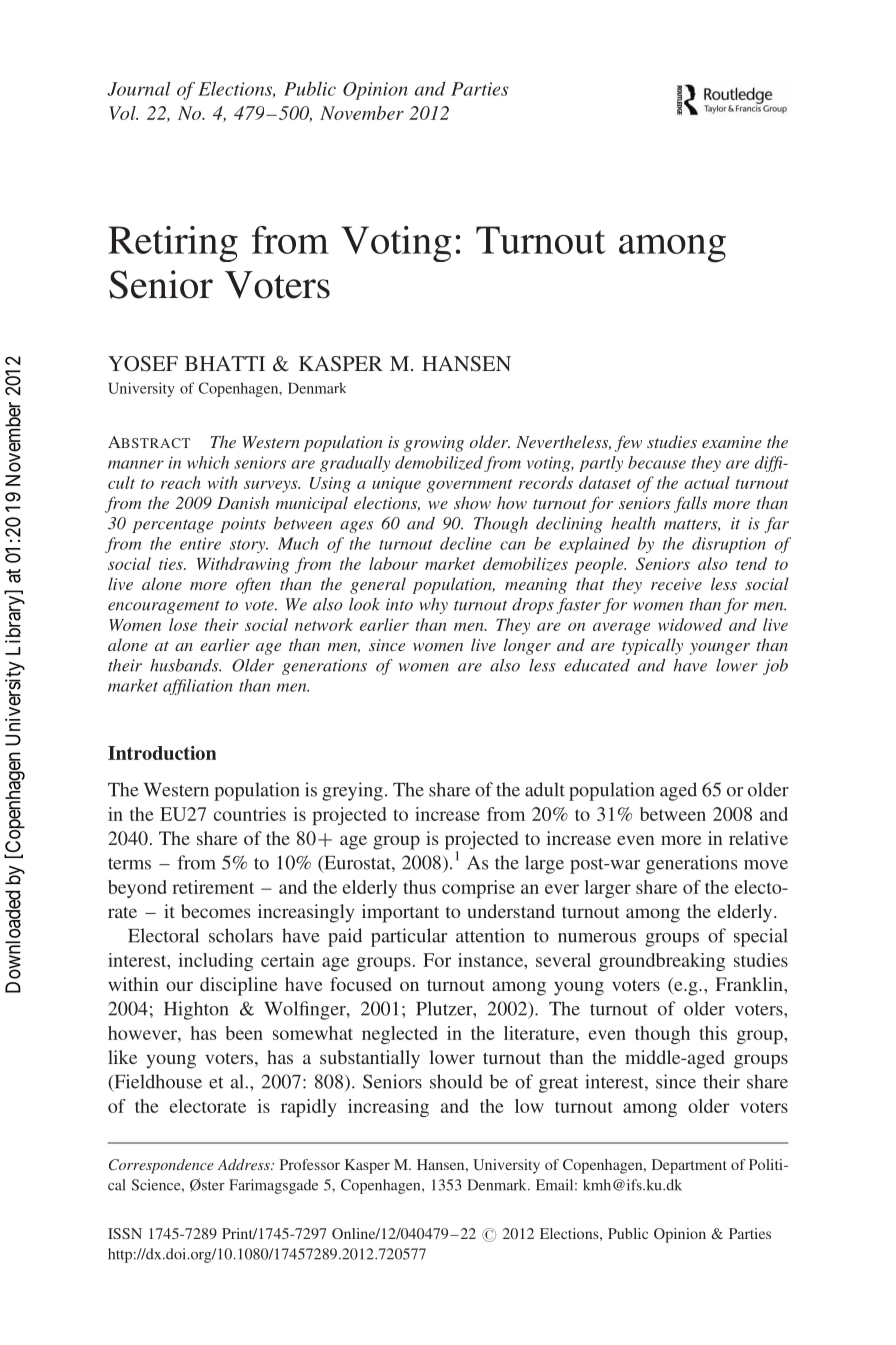 This image has height=1345, width=896. Describe the element at coordinates (732, 442) in the image. I see `examine` at that location.
